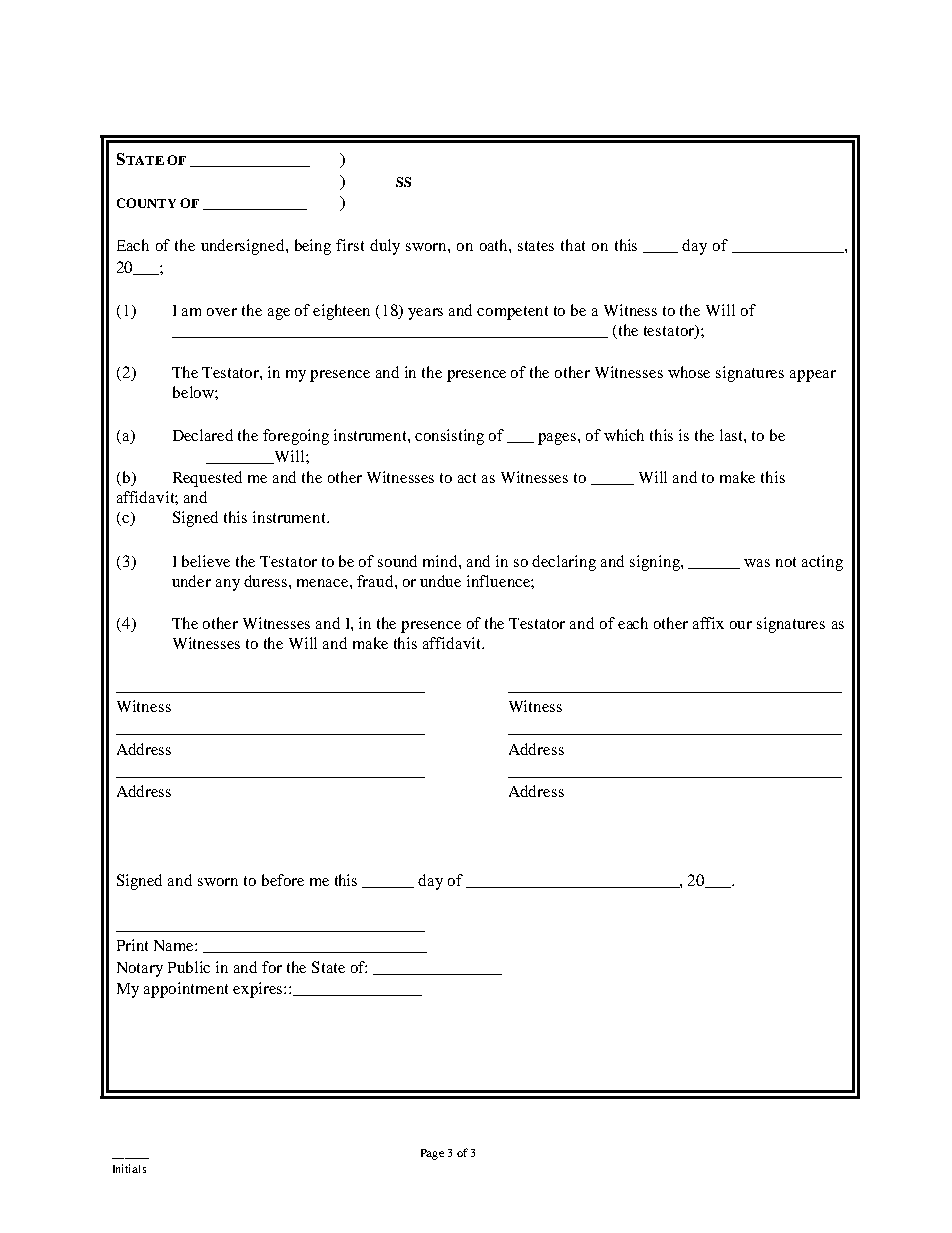  I want to click on undue, so click(440, 581).
